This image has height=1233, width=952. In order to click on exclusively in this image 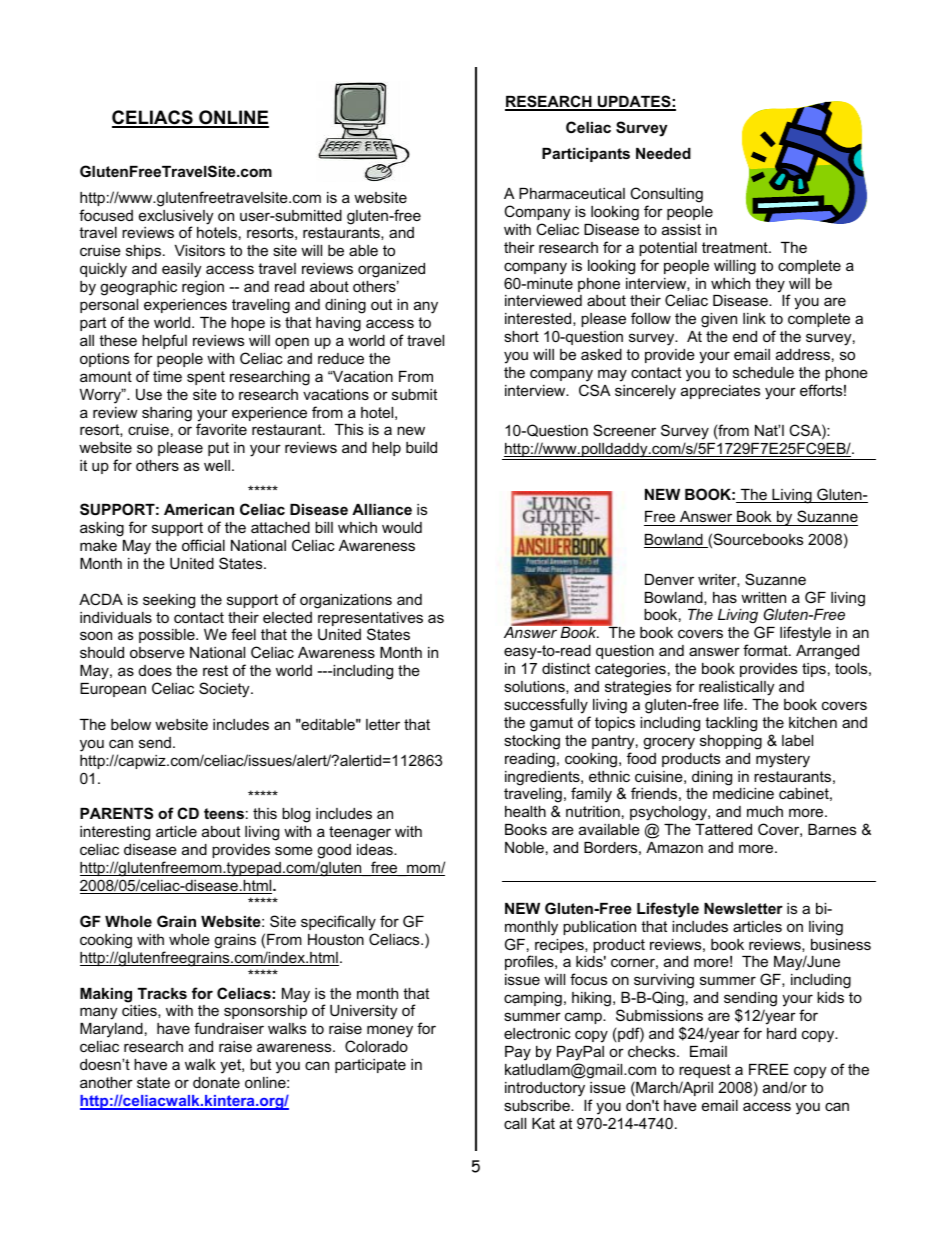, I will do `click(176, 218)`.
